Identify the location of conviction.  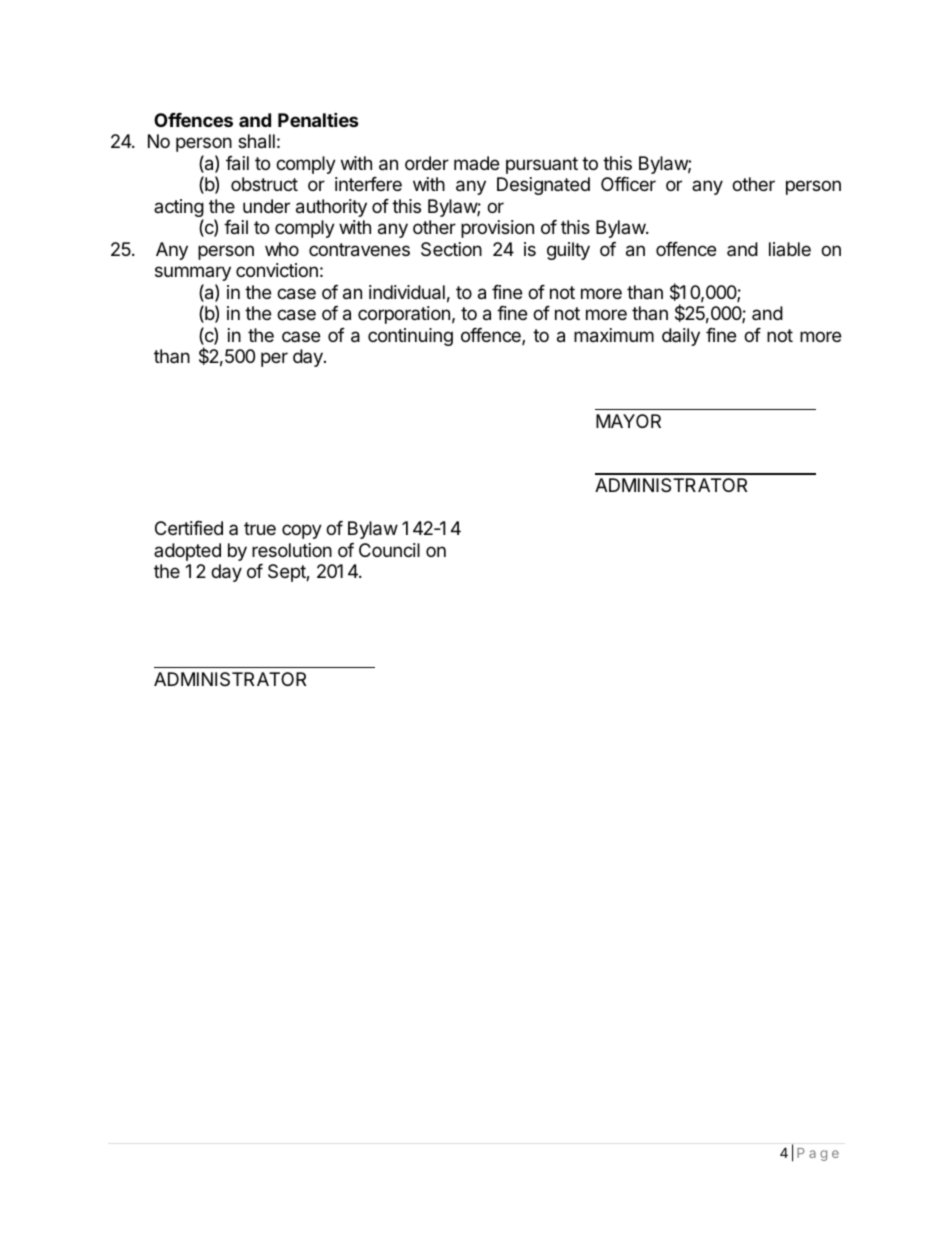
(277, 270).
